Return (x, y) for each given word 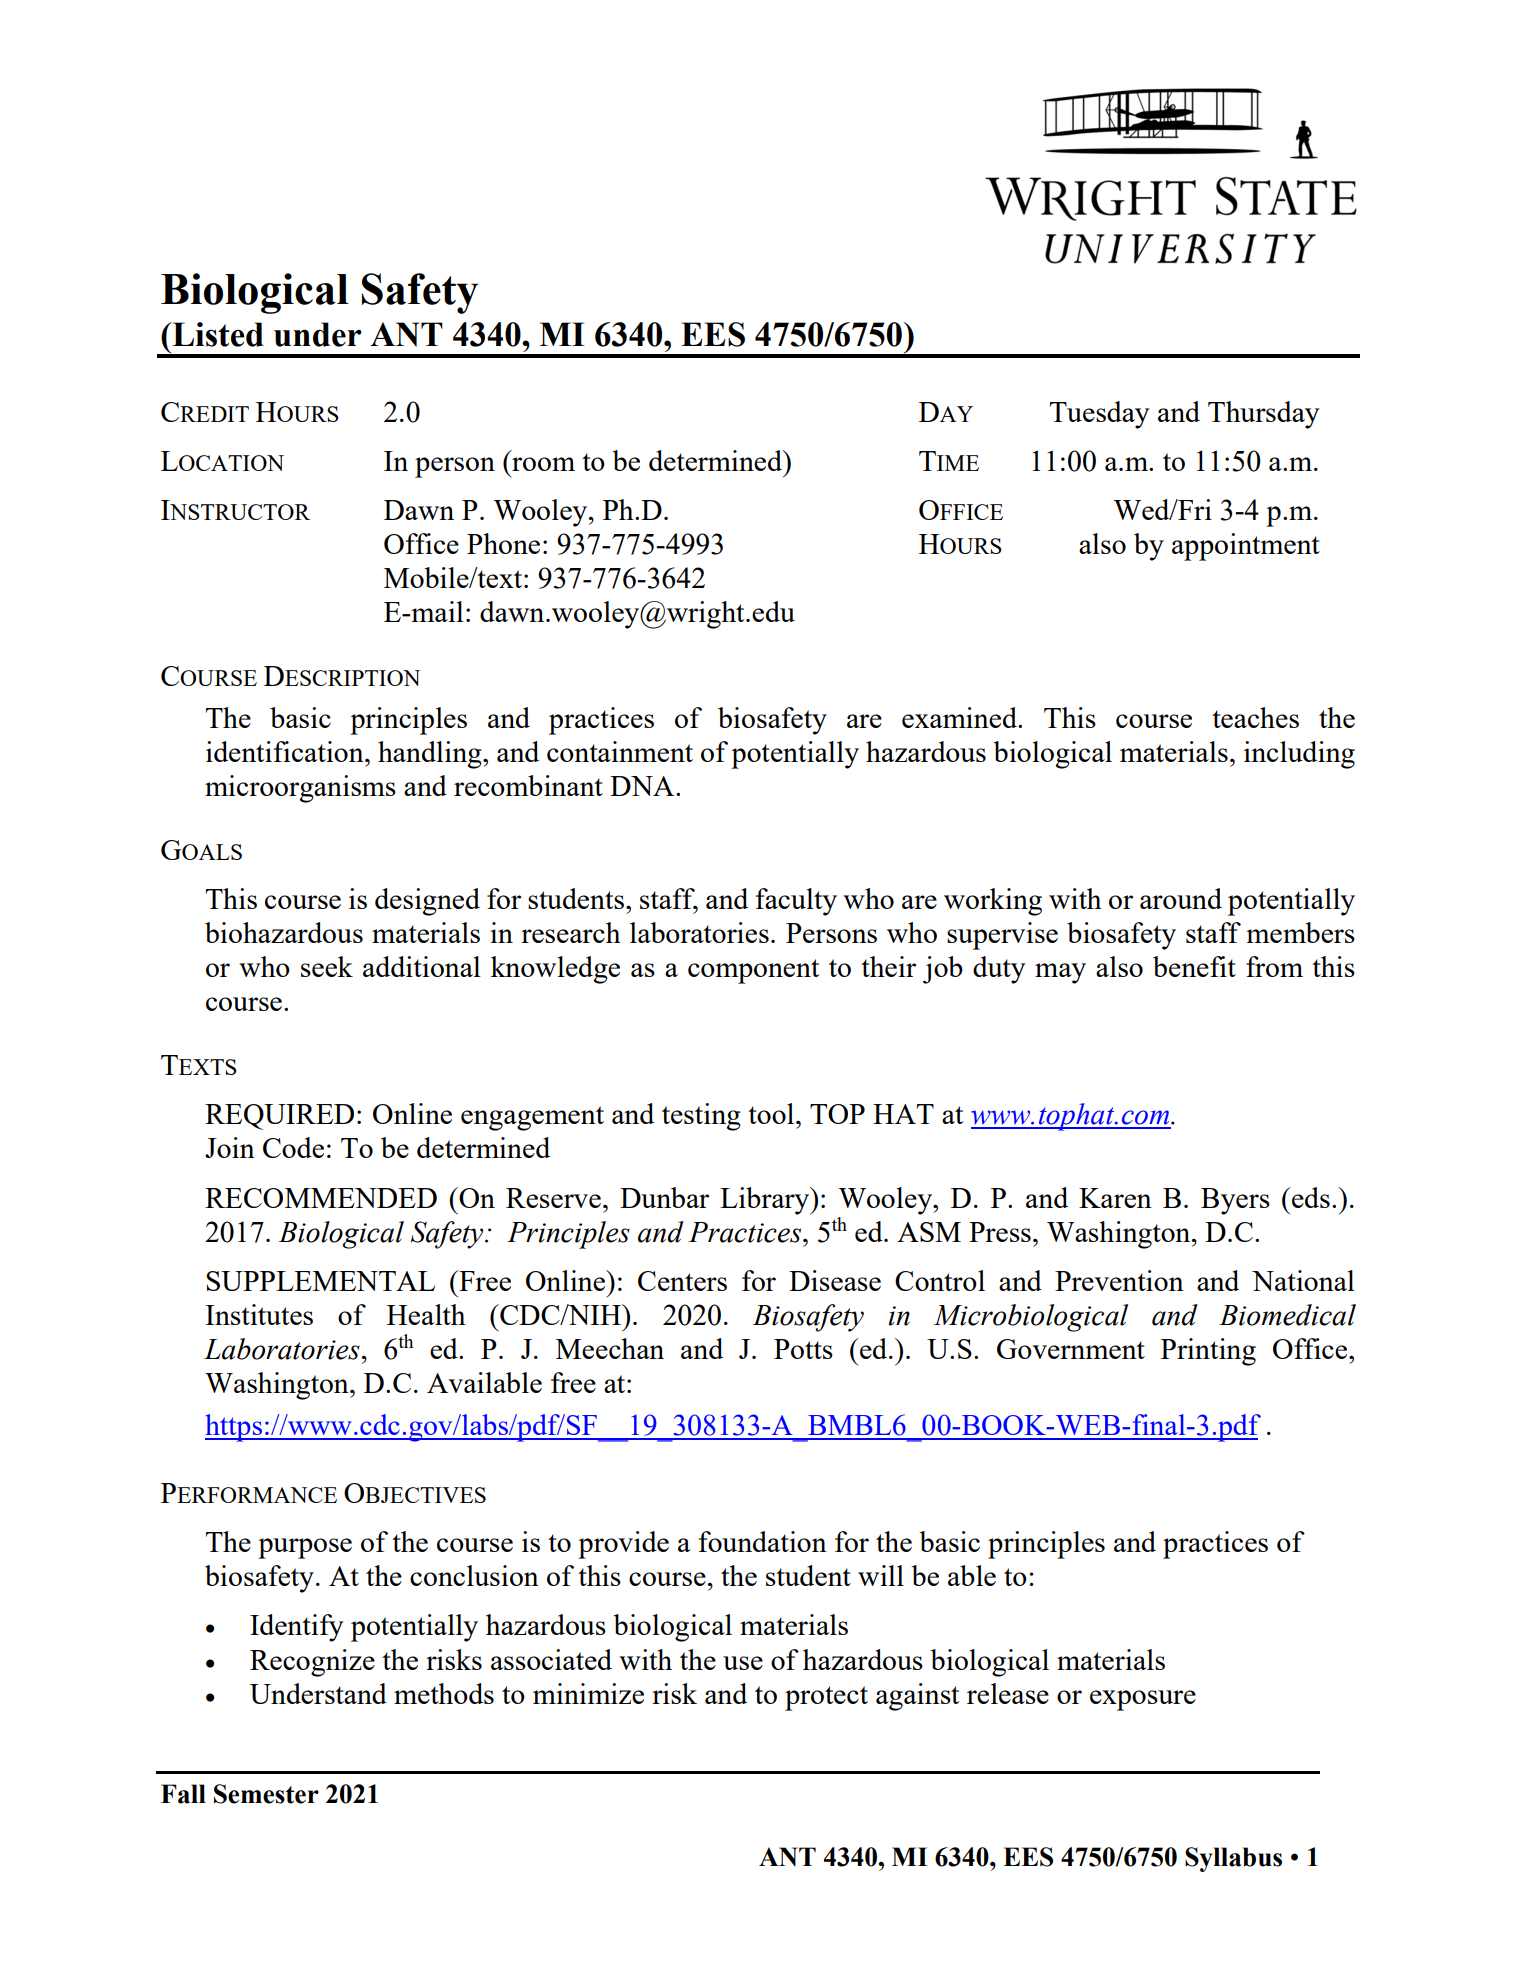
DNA (643, 786)
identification (286, 751)
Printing (1208, 1352)
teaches (1255, 717)
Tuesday (1099, 415)
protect (826, 1698)
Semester (266, 1794)
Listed (217, 334)
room (543, 464)
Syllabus (1233, 1859)
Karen (1115, 1198)
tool (772, 1113)
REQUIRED (279, 1117)
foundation (763, 1541)
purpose (305, 1548)
